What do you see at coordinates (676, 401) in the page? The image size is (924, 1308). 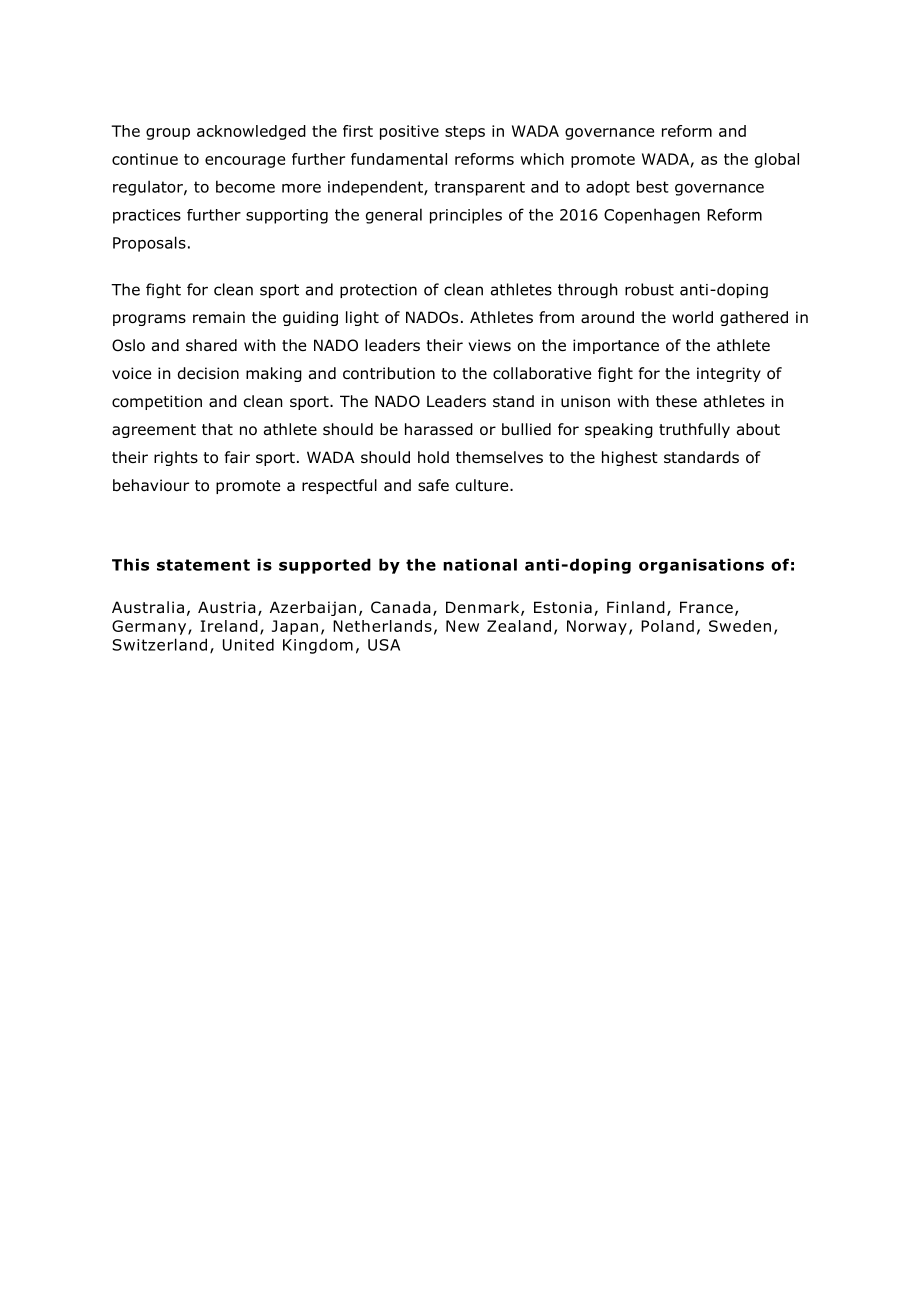 I see `these` at bounding box center [676, 401].
